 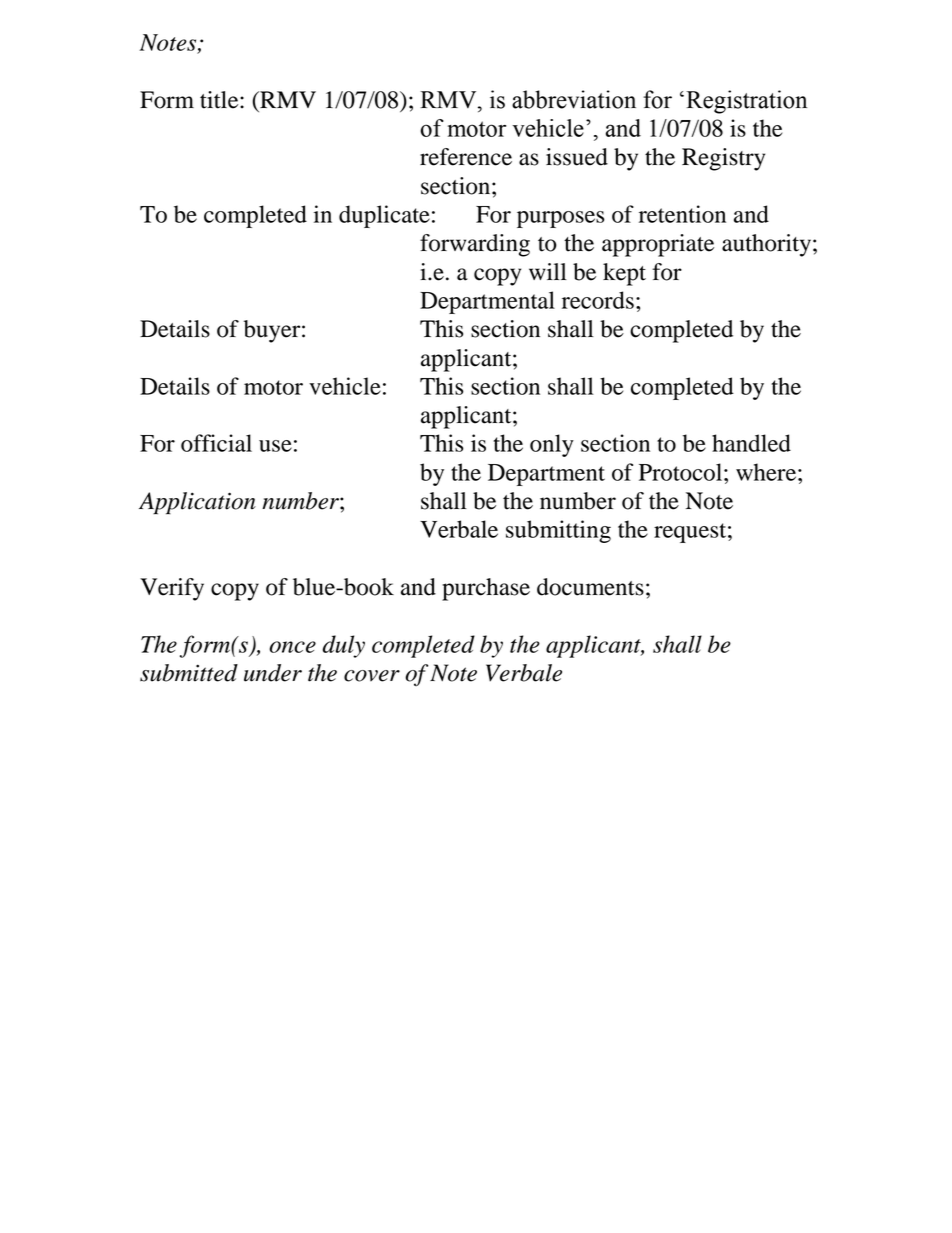 What do you see at coordinates (197, 503) in the document?
I see `Application` at bounding box center [197, 503].
